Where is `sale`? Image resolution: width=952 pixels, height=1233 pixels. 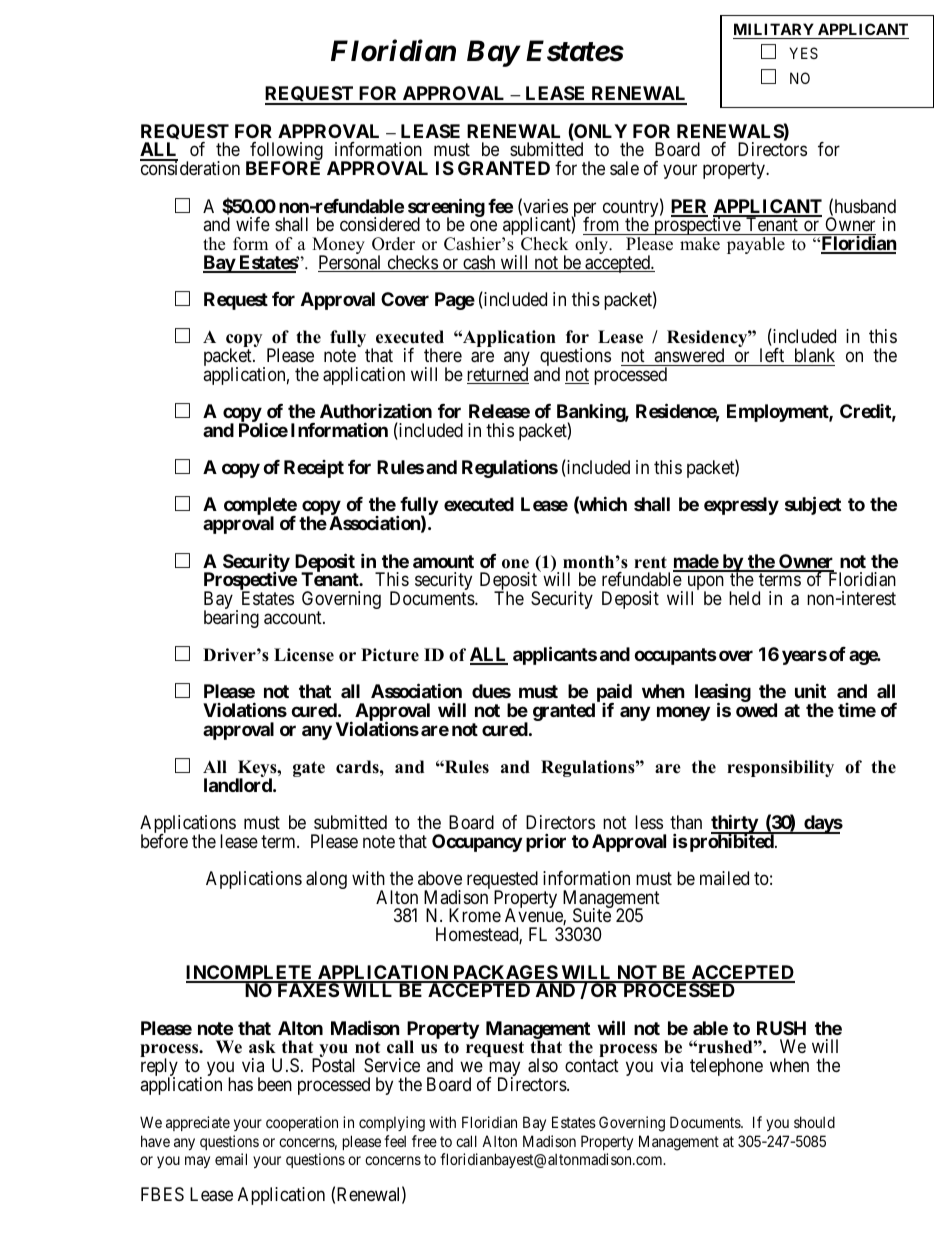
sale is located at coordinates (624, 168).
